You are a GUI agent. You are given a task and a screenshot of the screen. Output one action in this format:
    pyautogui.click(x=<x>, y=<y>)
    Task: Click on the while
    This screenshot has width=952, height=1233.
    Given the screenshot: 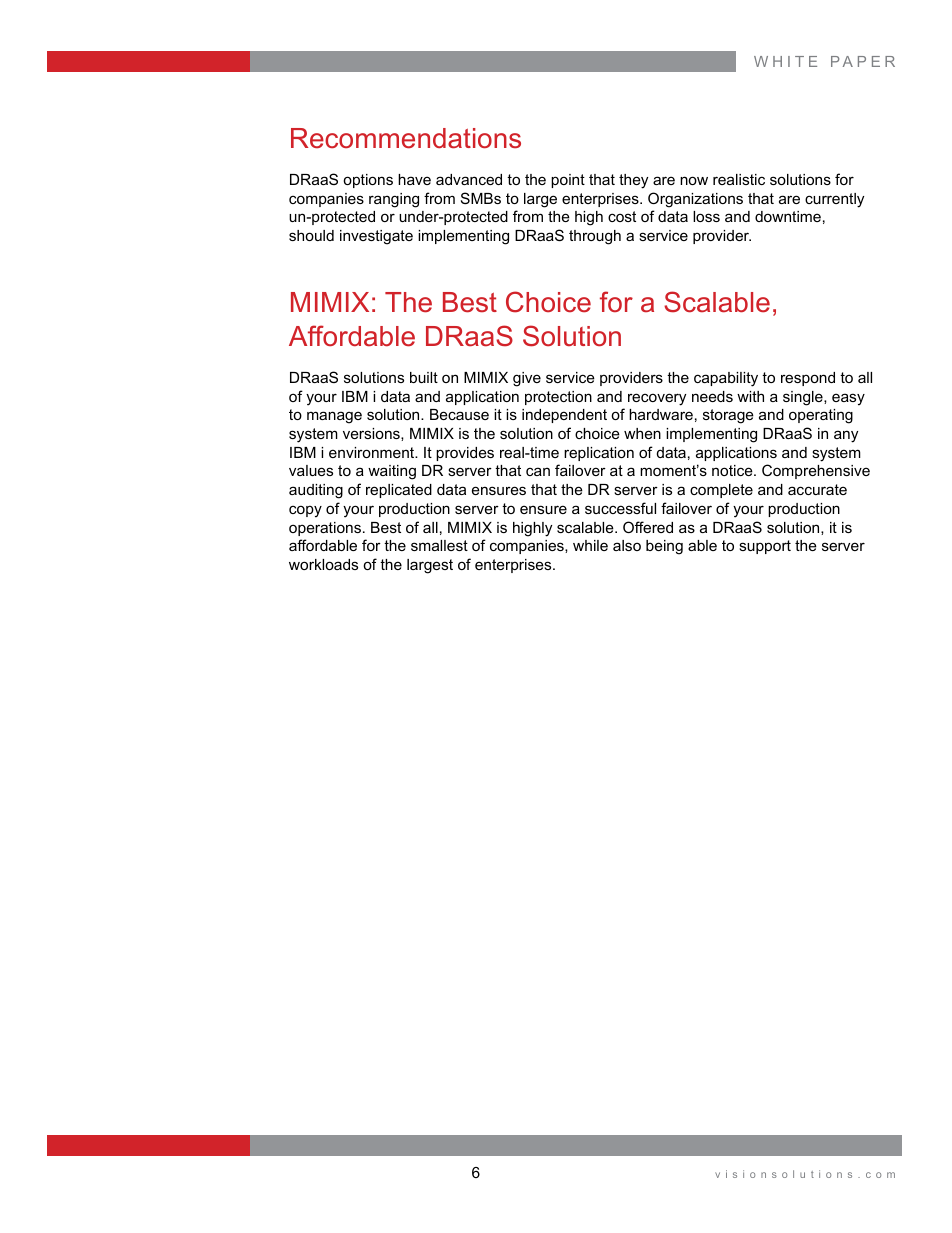 What is the action you would take?
    pyautogui.click(x=590, y=545)
